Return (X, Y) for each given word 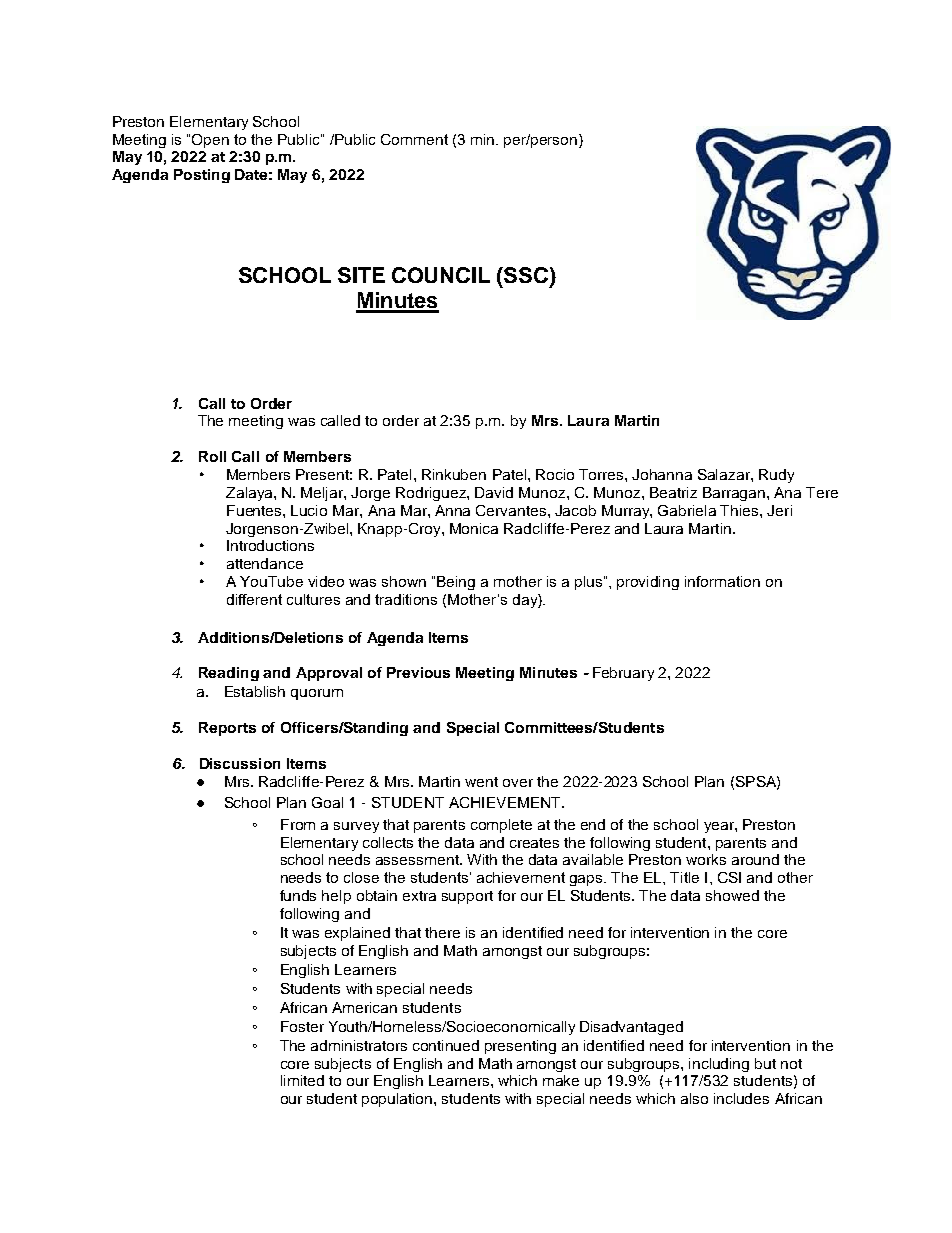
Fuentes (255, 510)
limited (302, 1080)
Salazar (725, 474)
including (719, 1065)
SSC (527, 276)
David (494, 492)
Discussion (240, 763)
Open (210, 141)
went (481, 782)
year (720, 827)
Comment (414, 139)
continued (446, 1045)
